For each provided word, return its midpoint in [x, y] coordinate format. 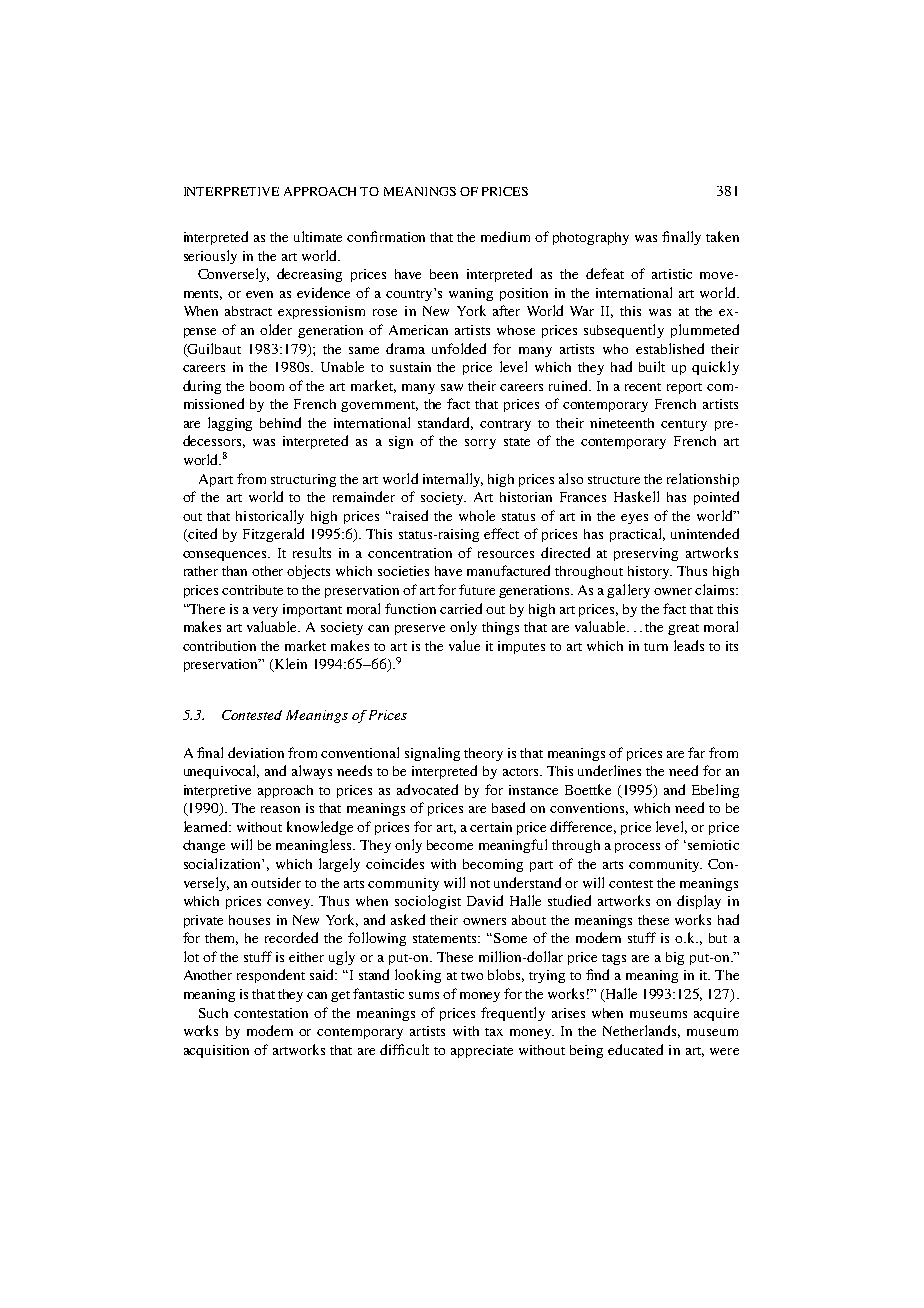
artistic [672, 274]
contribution [219, 646]
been [444, 274]
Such [213, 1013]
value [464, 645]
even [259, 294]
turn [656, 647]
